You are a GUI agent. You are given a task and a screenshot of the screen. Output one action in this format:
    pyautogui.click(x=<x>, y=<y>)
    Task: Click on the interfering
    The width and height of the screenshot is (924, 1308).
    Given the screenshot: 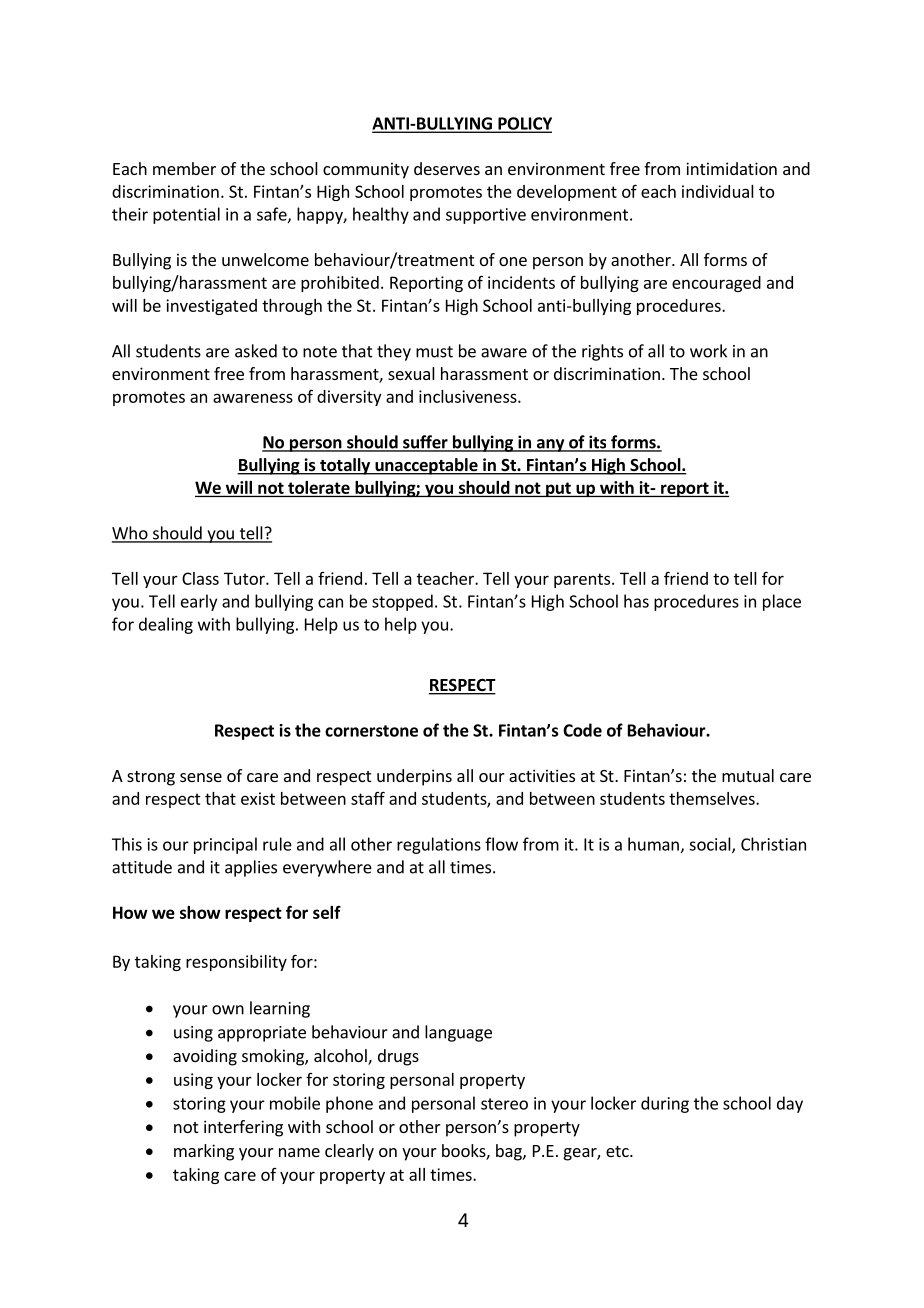 What is the action you would take?
    pyautogui.click(x=243, y=1128)
